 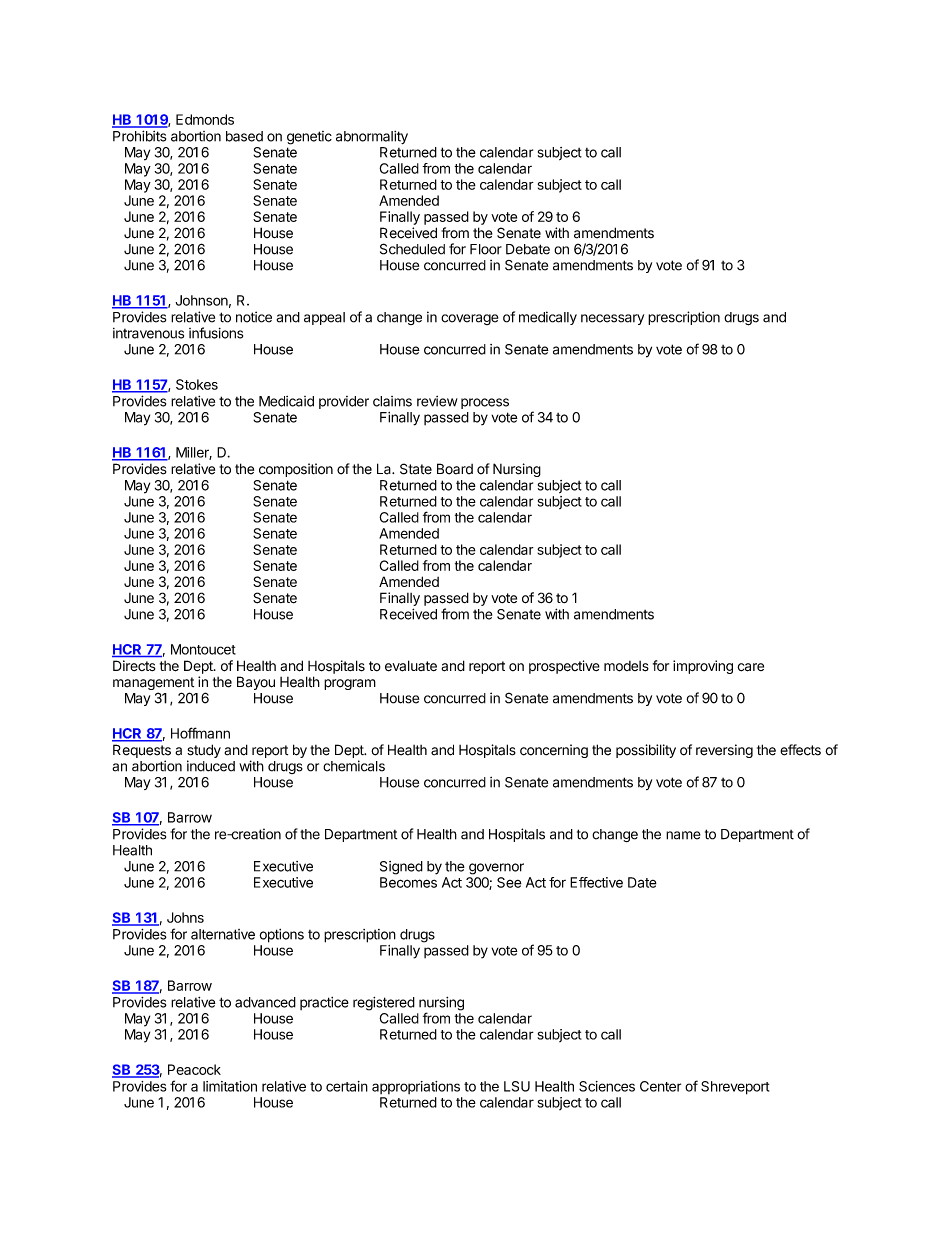 I want to click on based, so click(x=244, y=136).
